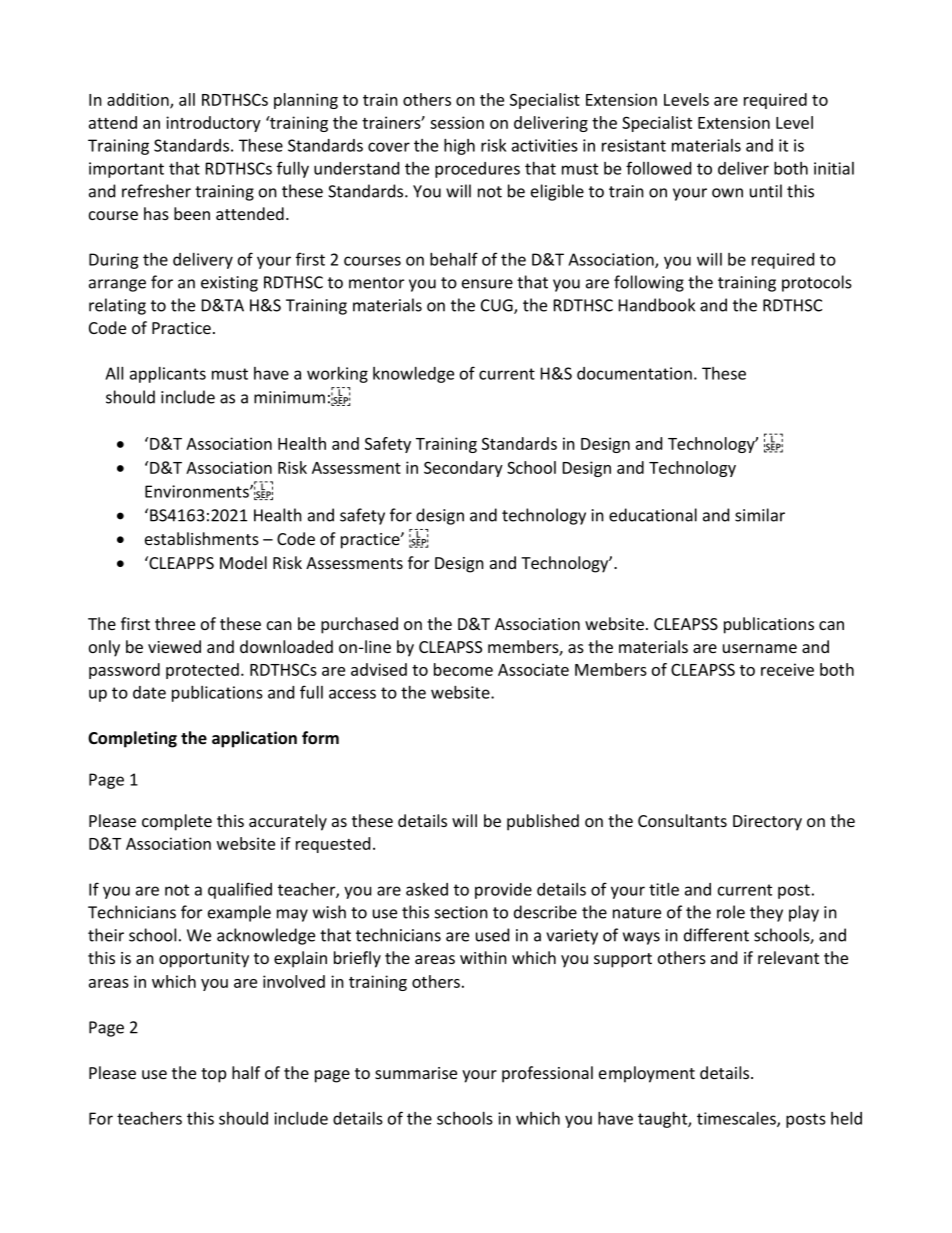  What do you see at coordinates (463, 669) in the screenshot?
I see `become` at bounding box center [463, 669].
